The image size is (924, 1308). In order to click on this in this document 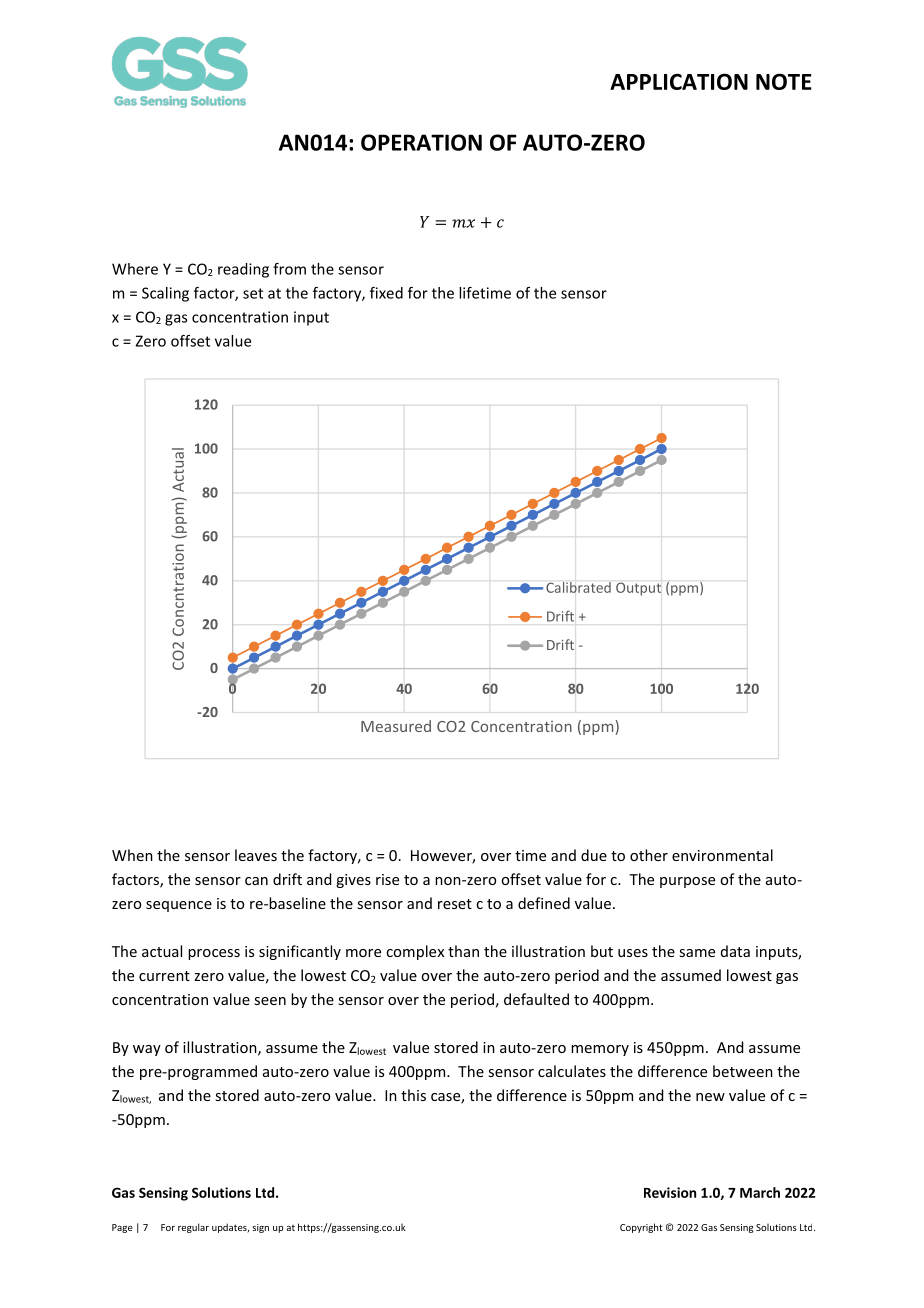, I will do `click(413, 1095)`.
